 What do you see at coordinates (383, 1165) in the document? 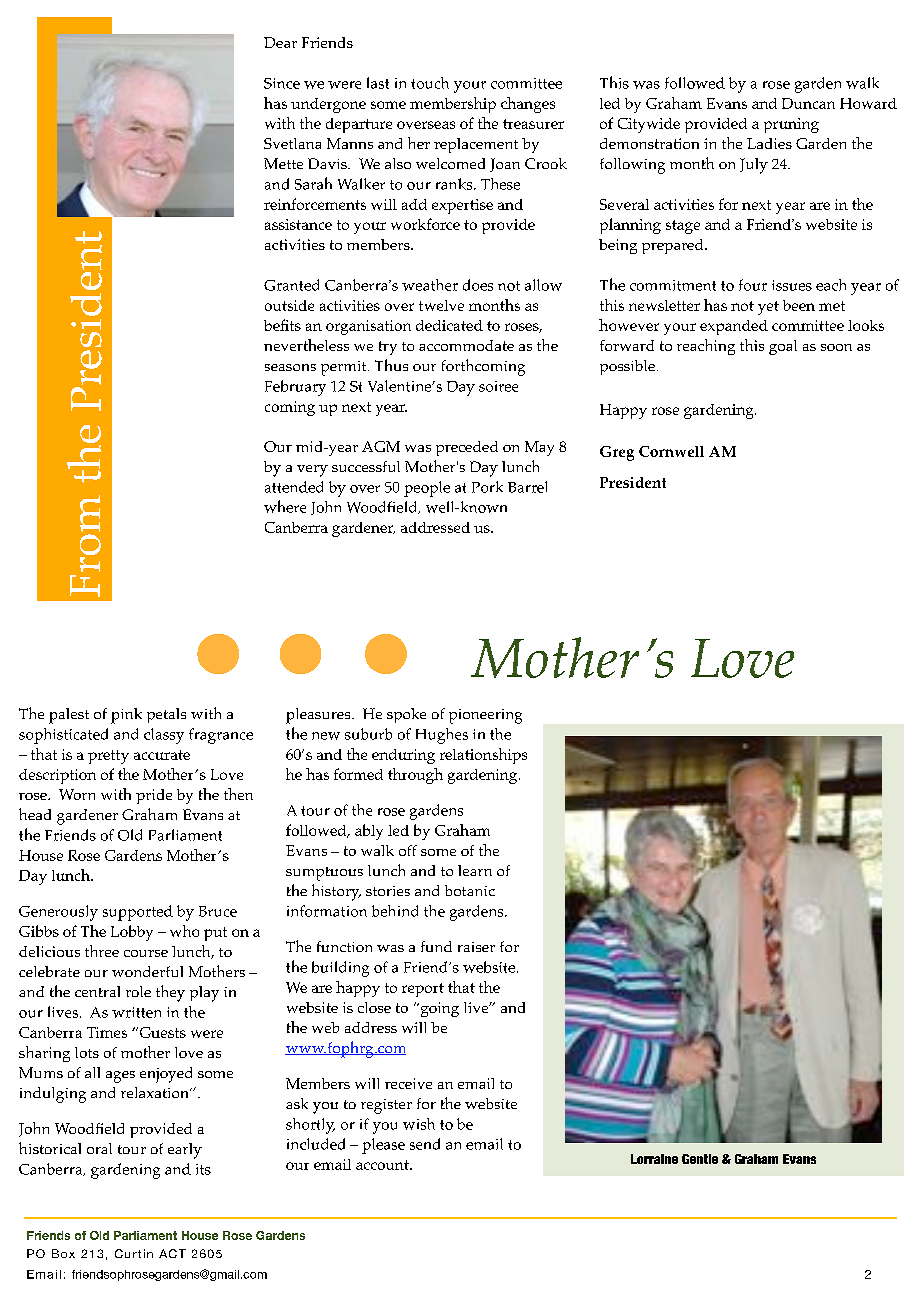
I see `account` at bounding box center [383, 1165].
